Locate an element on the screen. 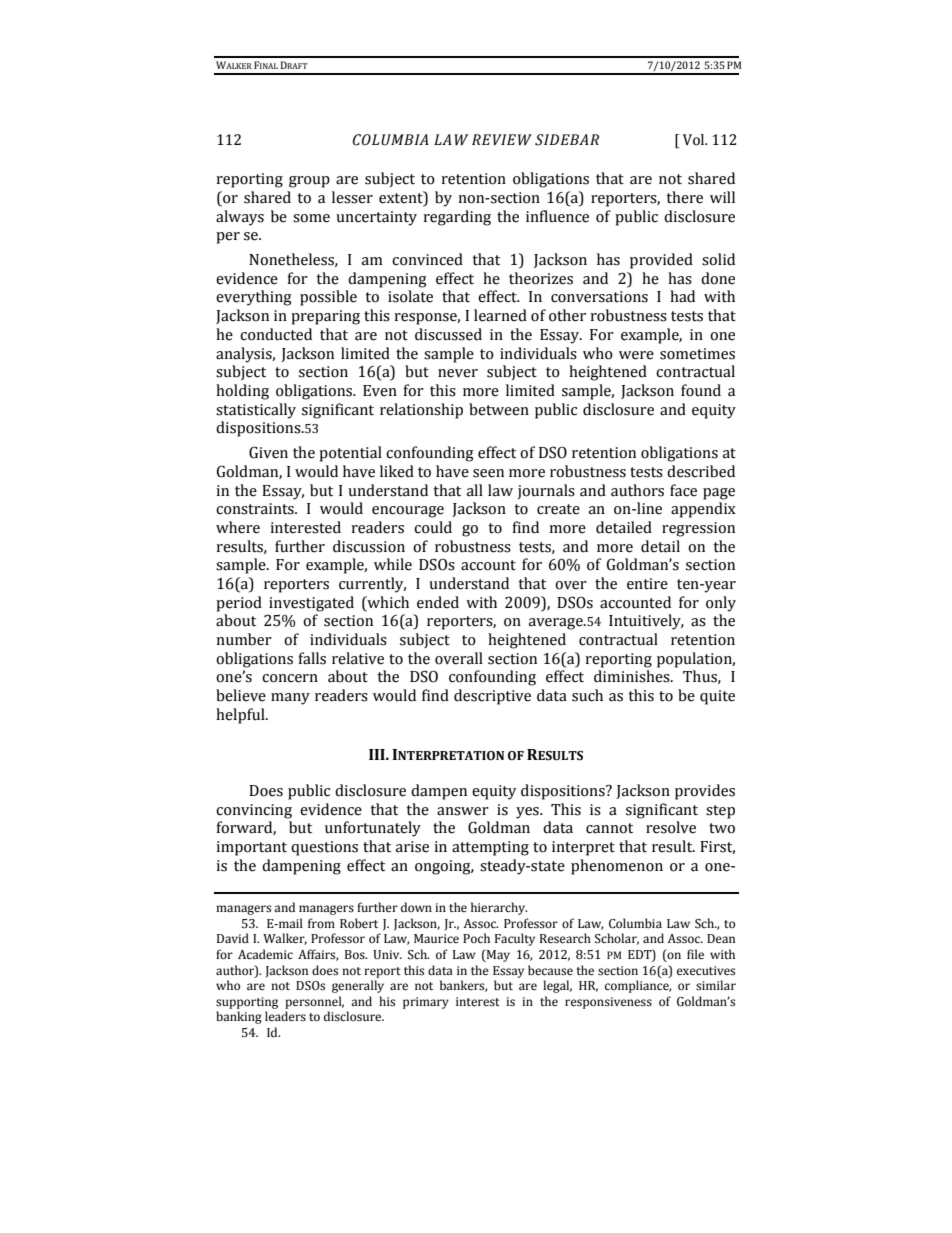  group is located at coordinates (309, 182).
